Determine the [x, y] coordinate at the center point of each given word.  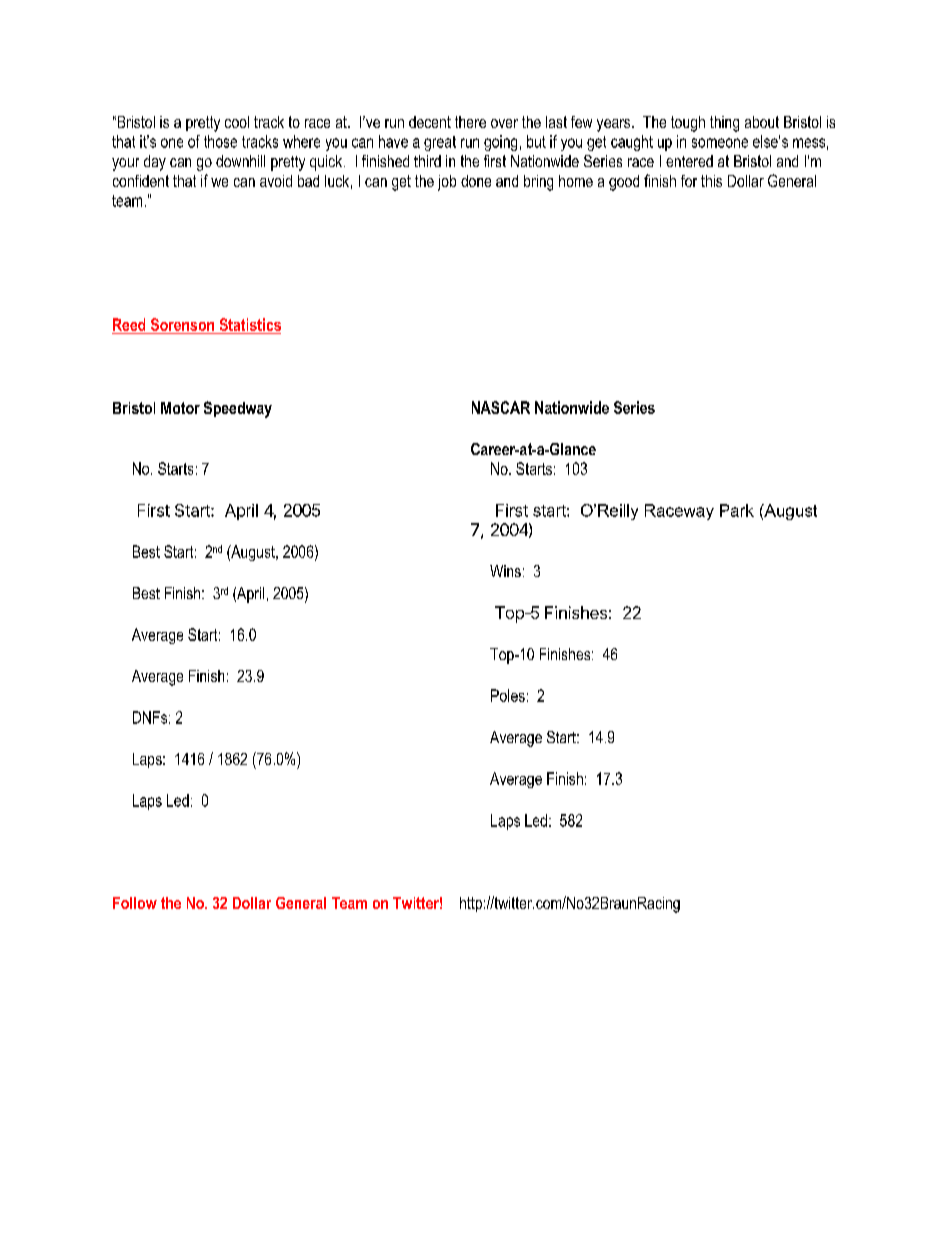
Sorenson [182, 324]
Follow [135, 903]
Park [737, 510]
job [447, 183]
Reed [129, 324]
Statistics [250, 324]
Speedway [238, 409]
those [220, 141]
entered [689, 161]
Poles [508, 695]
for [689, 181]
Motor [180, 408]
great [440, 143]
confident [141, 181]
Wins [505, 571]
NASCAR [501, 407]
